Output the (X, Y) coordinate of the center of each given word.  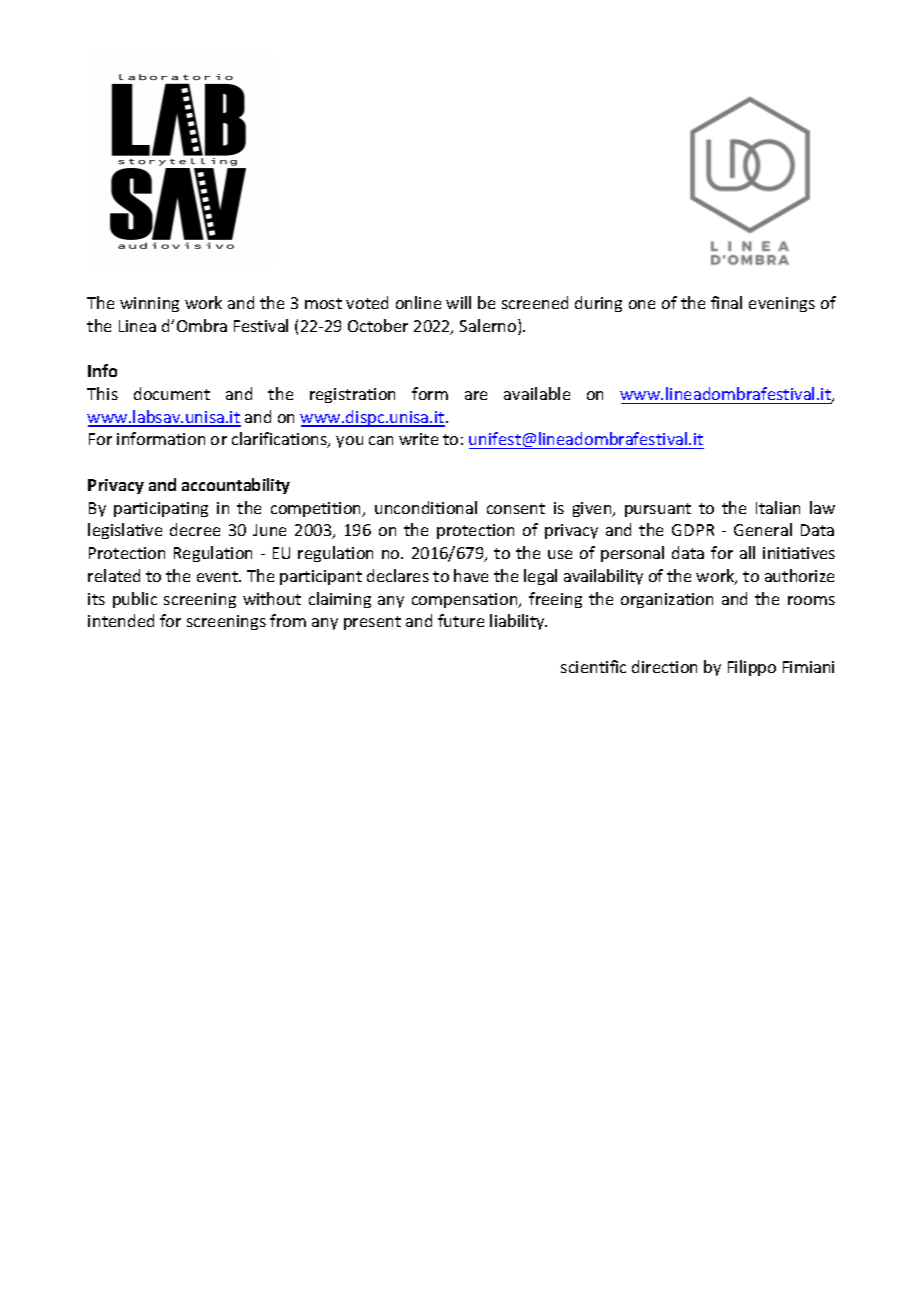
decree (195, 529)
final (726, 302)
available (537, 393)
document (172, 393)
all (747, 552)
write (418, 439)
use (560, 554)
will (458, 302)
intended (121, 620)
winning (149, 304)
